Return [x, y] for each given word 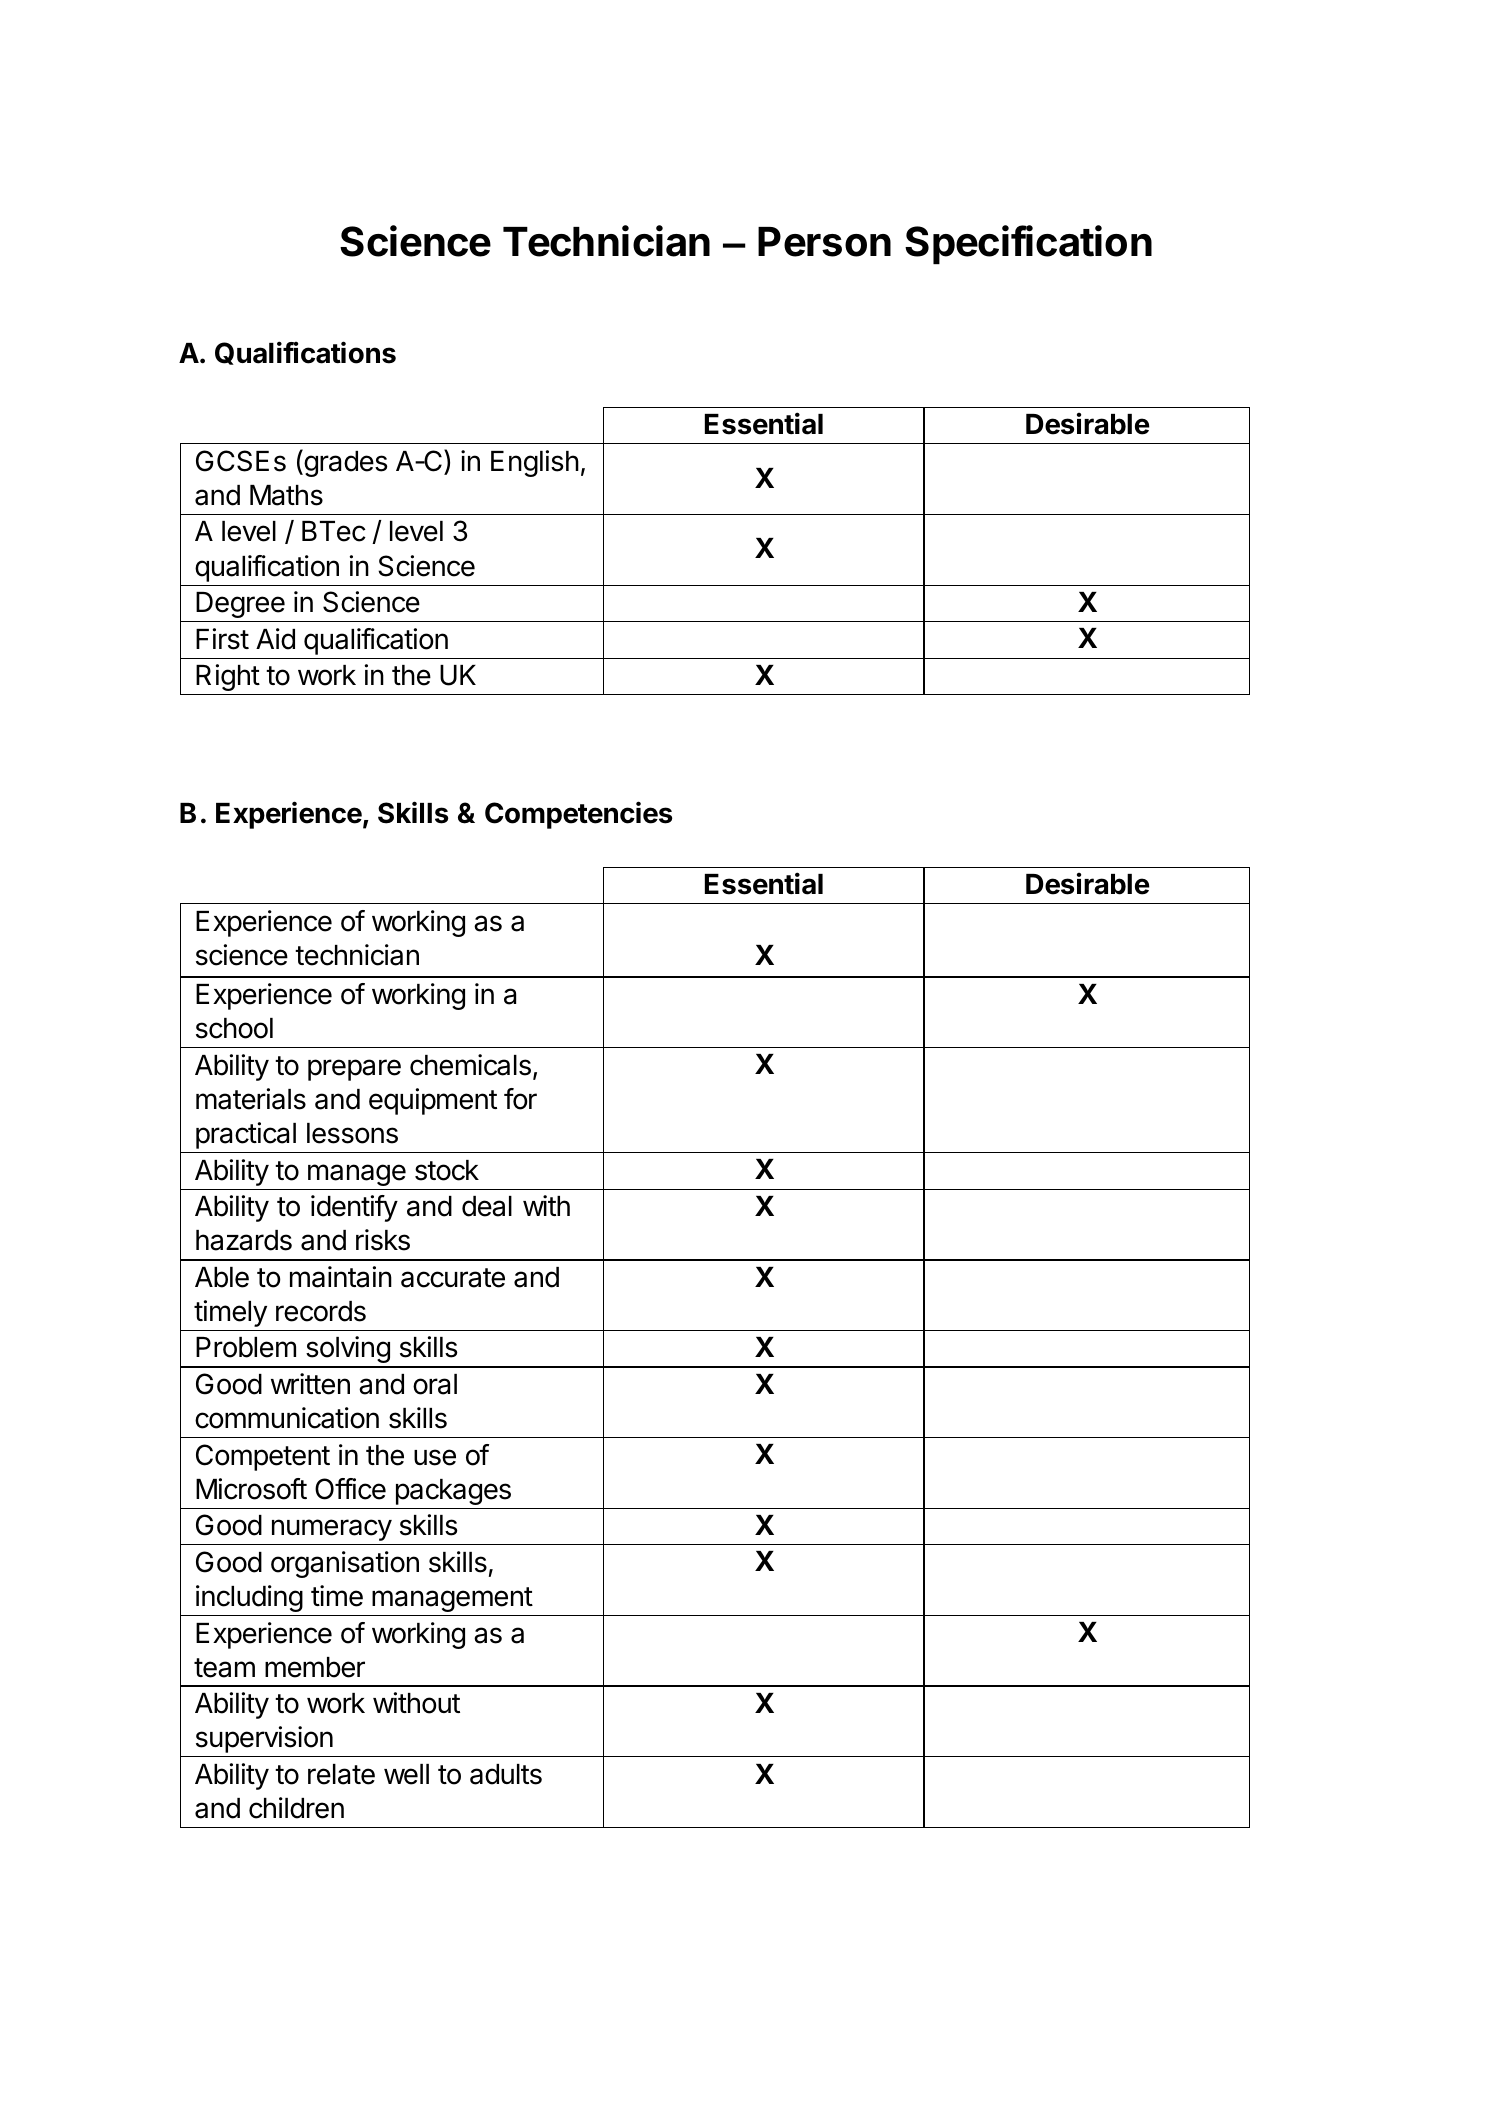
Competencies [578, 815]
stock [447, 1170]
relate [341, 1774]
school [234, 1028]
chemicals [470, 1065]
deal [487, 1206]
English [535, 463]
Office [350, 1489]
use [435, 1457]
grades [345, 463]
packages [453, 1492]
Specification [1028, 244]
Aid [275, 639]
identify [354, 1208]
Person [824, 242]
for [520, 1099]
